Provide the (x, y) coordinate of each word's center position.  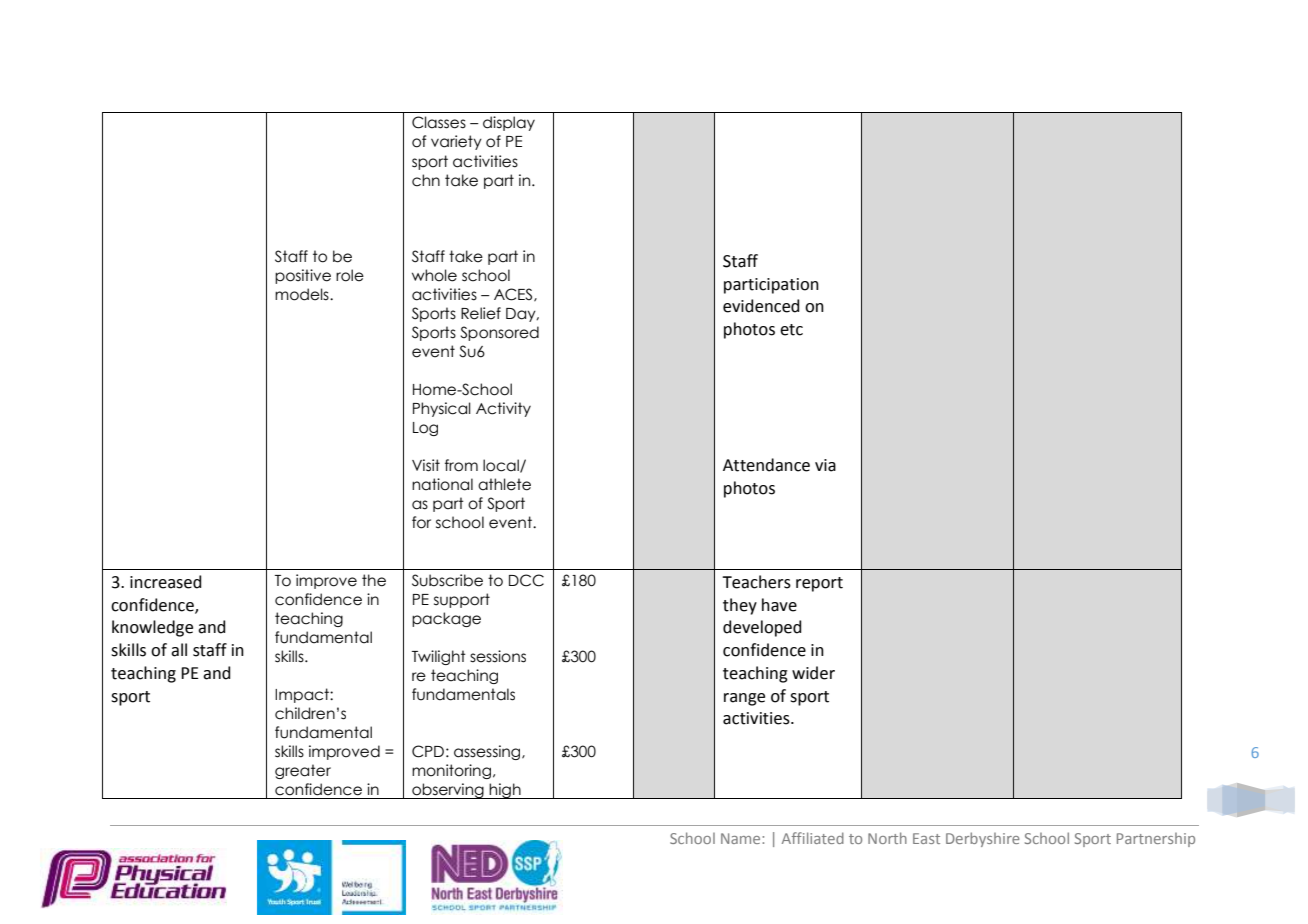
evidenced (761, 306)
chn (426, 180)
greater (303, 771)
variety (456, 142)
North (887, 838)
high (505, 791)
